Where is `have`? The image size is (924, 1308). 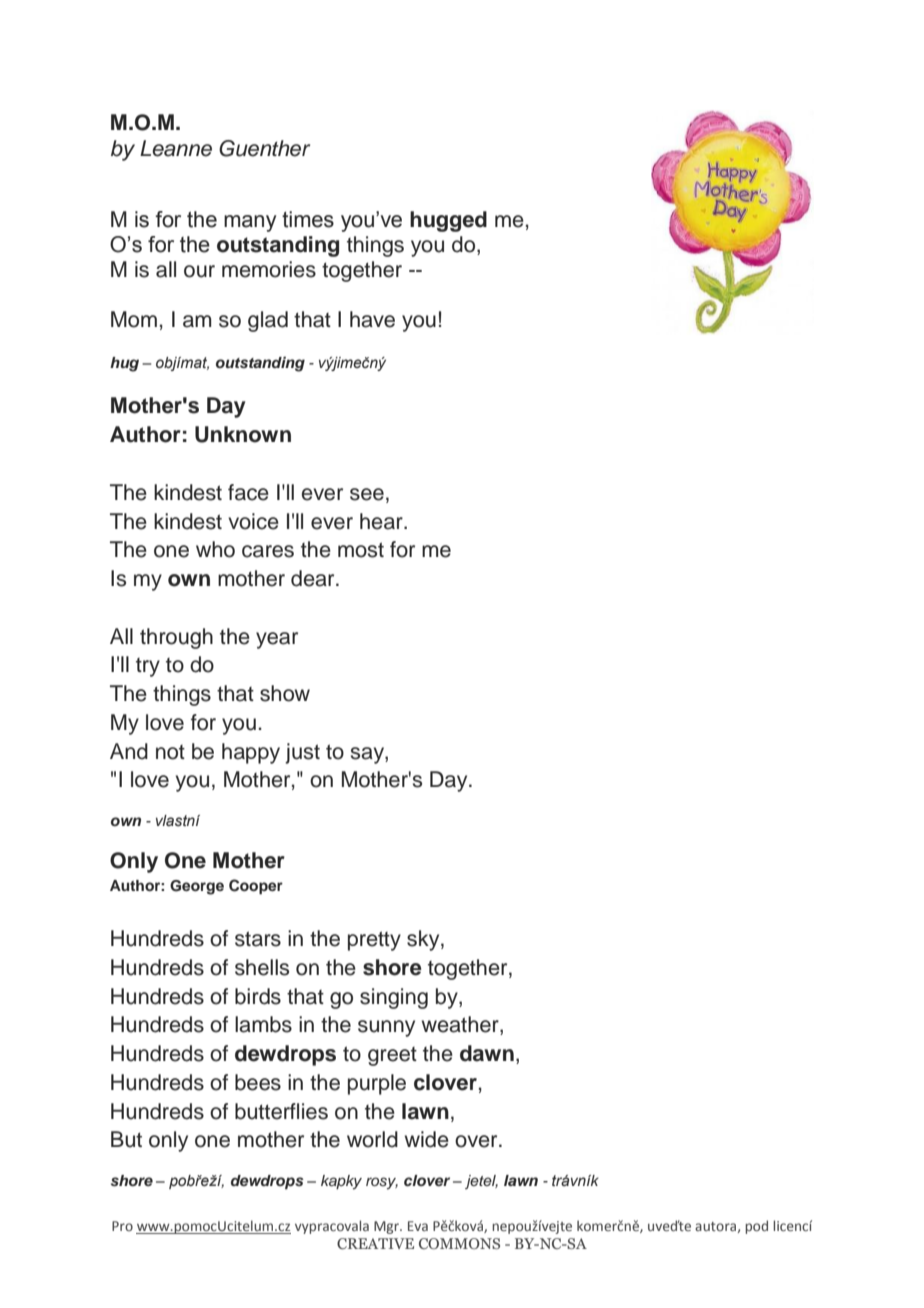
have is located at coordinates (372, 319).
